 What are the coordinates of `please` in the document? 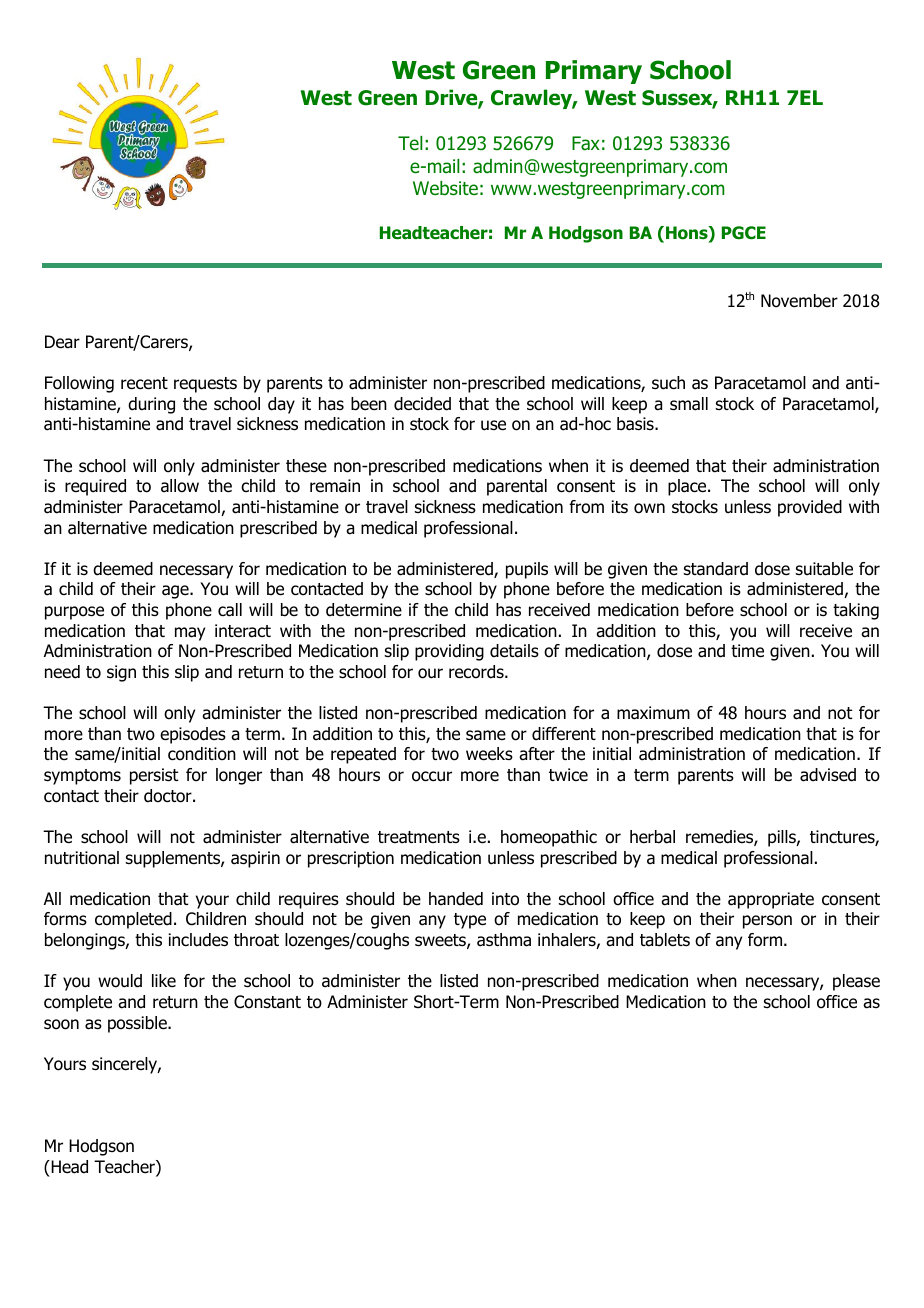 It's located at (856, 982).
